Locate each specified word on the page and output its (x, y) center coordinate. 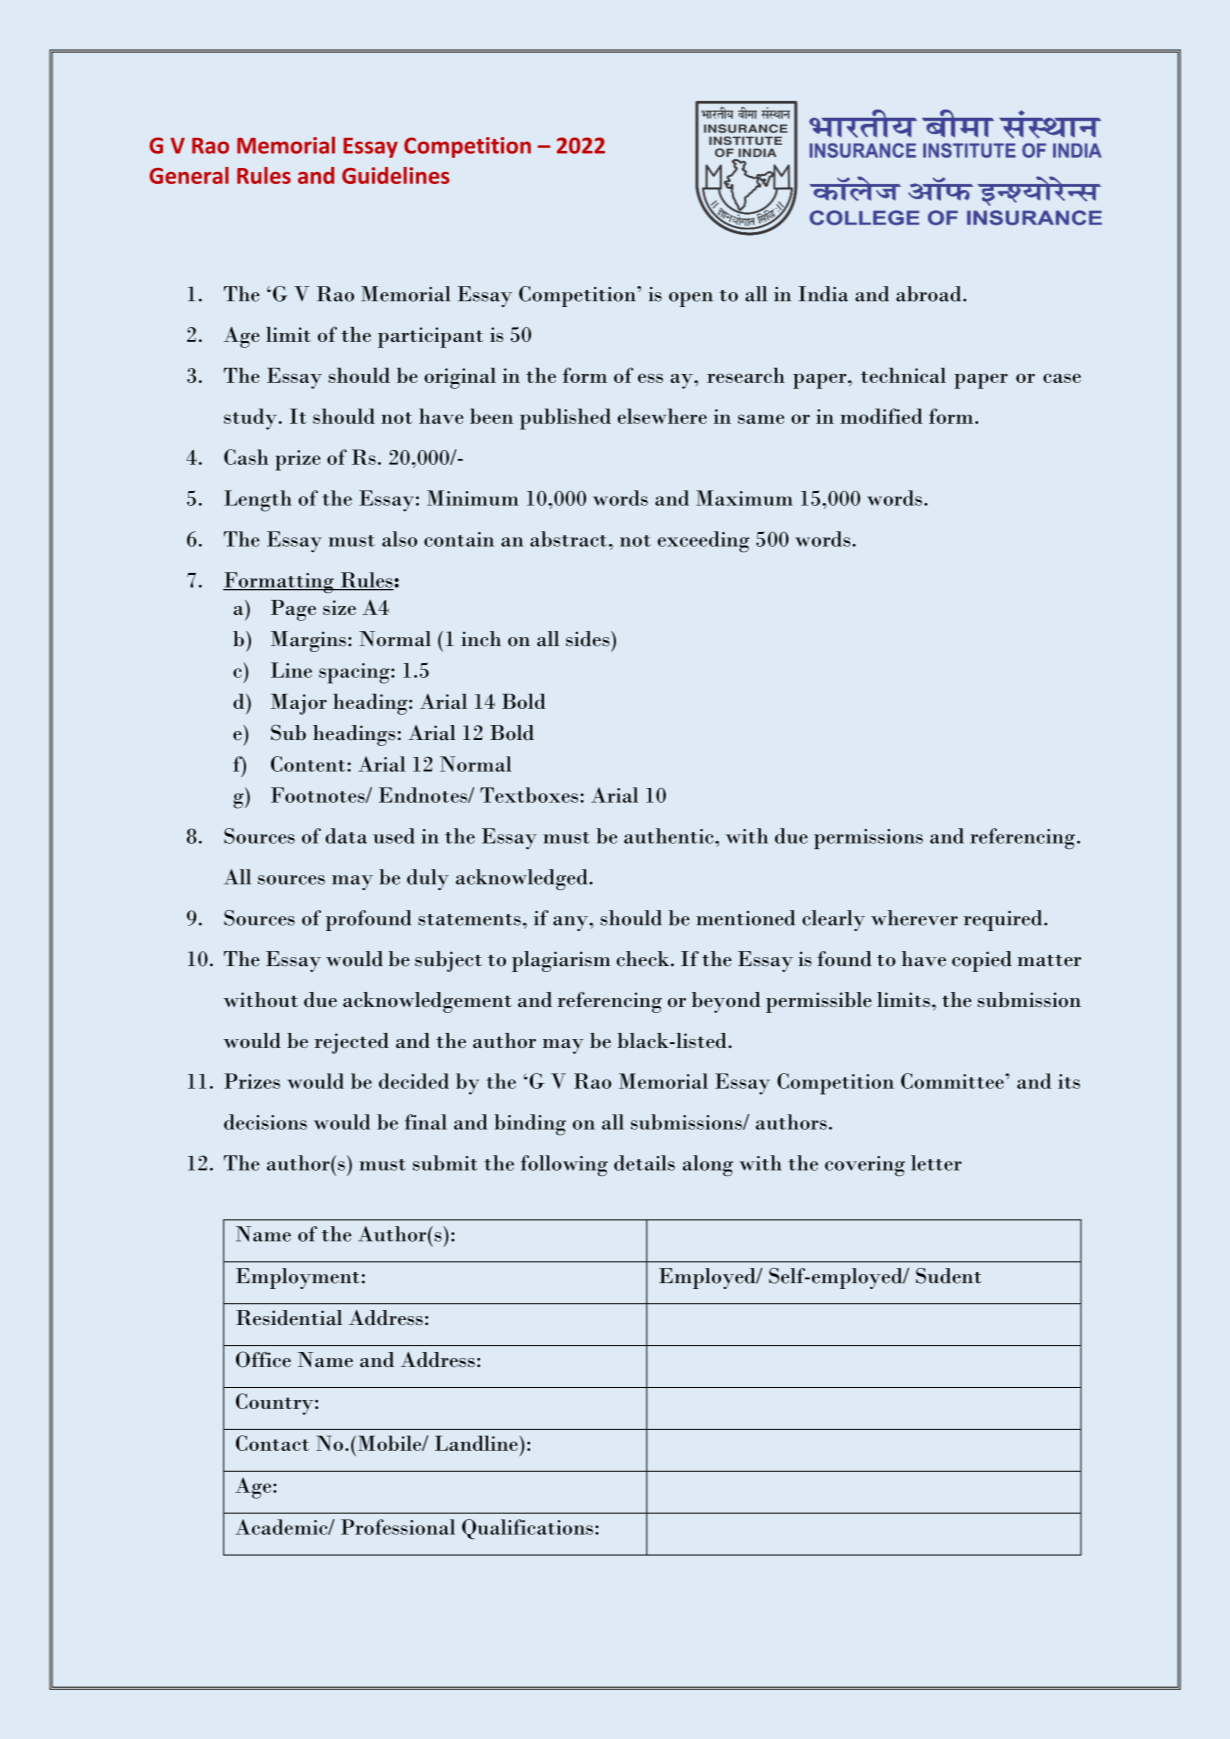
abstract (568, 539)
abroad (930, 294)
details (644, 1163)
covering (865, 1166)
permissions (868, 839)
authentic (670, 836)
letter (936, 1163)
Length (258, 501)
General (189, 175)
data (346, 836)
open (691, 299)
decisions (265, 1122)
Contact (272, 1443)
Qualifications (527, 1529)
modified (881, 416)
